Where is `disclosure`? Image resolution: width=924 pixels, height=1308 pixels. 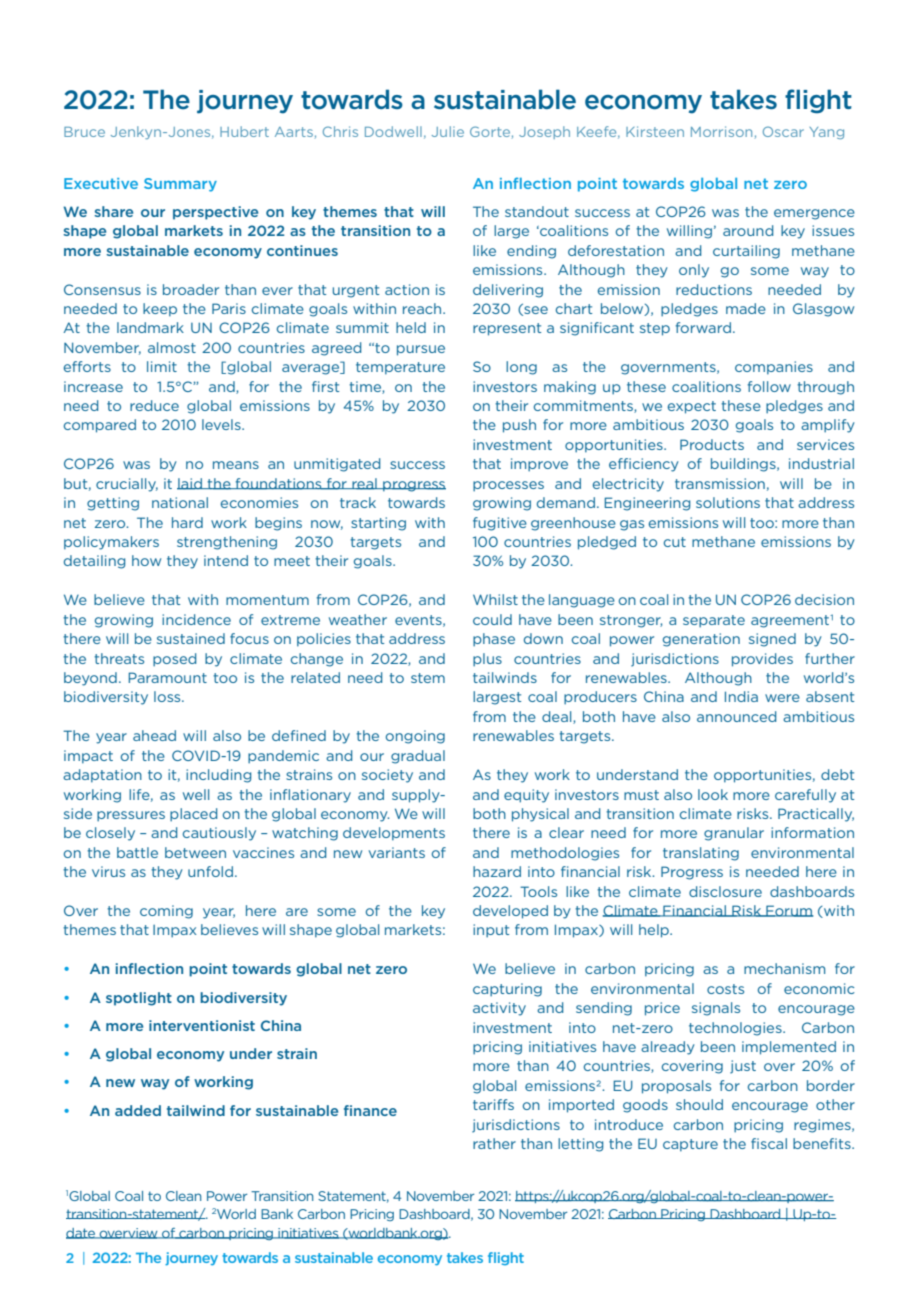
disclosure is located at coordinates (725, 891).
